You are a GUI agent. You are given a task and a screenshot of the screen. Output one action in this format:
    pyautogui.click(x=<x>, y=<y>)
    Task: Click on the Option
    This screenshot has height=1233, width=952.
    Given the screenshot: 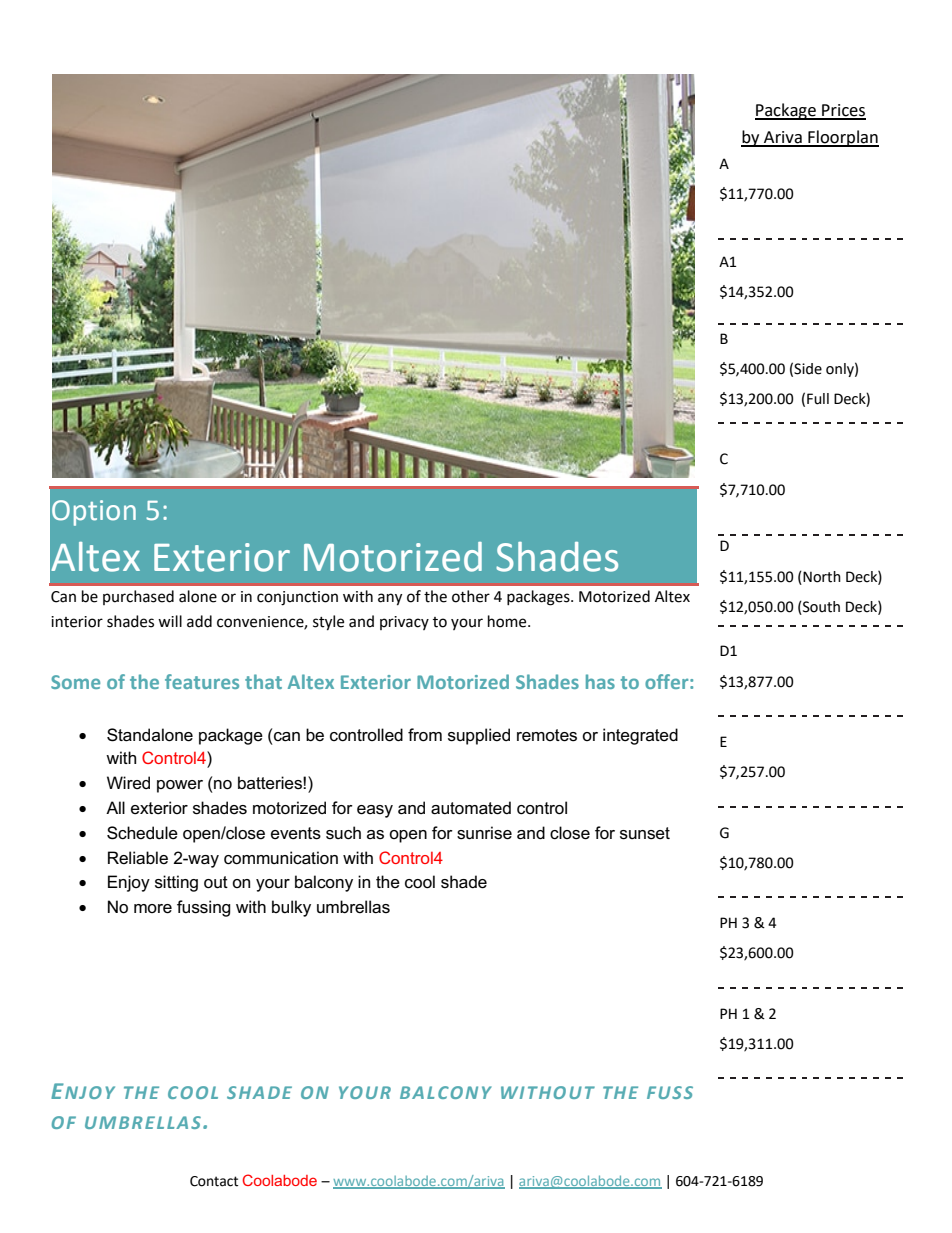 What is the action you would take?
    pyautogui.click(x=94, y=513)
